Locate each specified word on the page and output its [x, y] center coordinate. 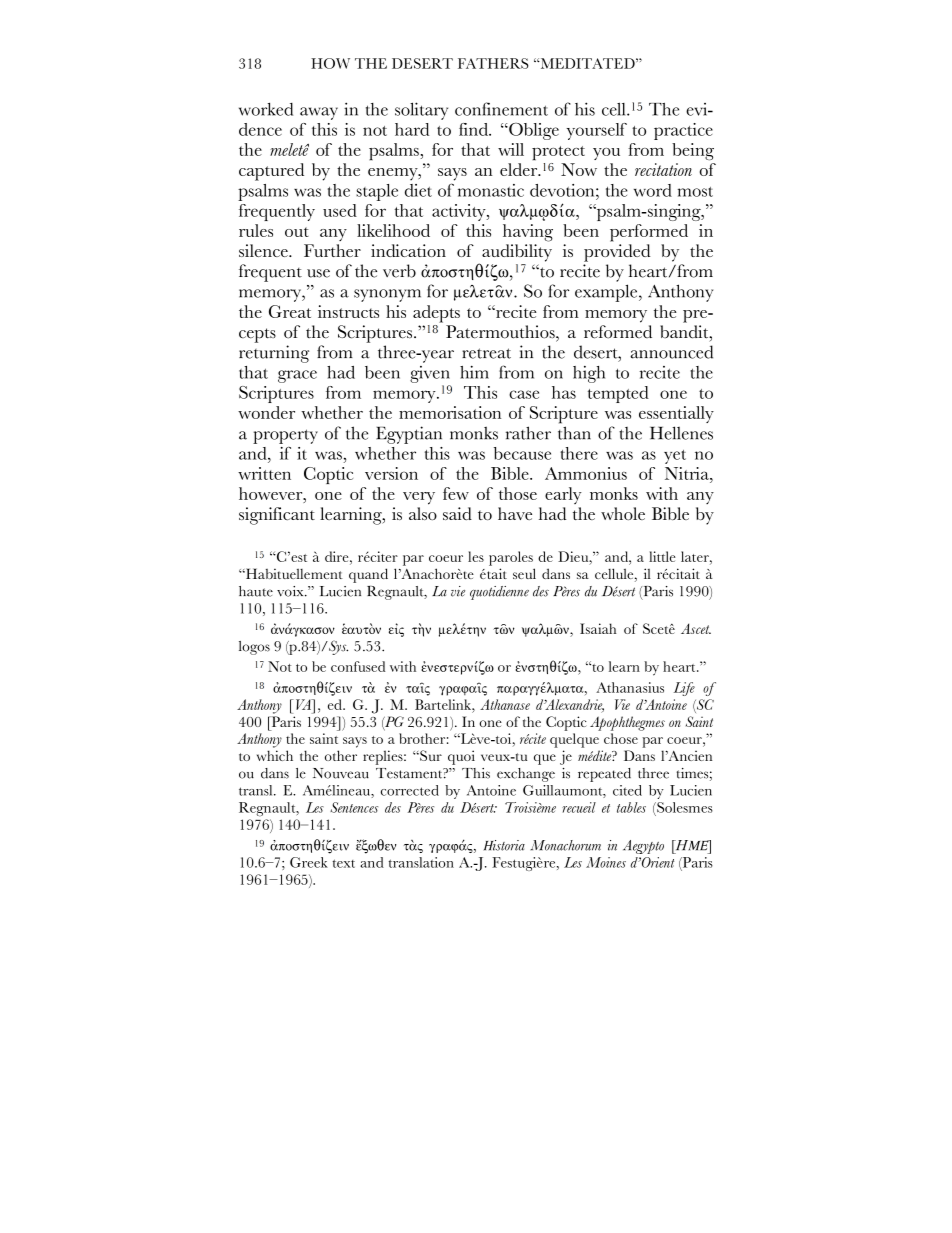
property [285, 436]
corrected [410, 790]
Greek [309, 862]
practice [683, 131]
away [319, 113]
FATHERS [493, 63]
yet [675, 457]
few [456, 493]
